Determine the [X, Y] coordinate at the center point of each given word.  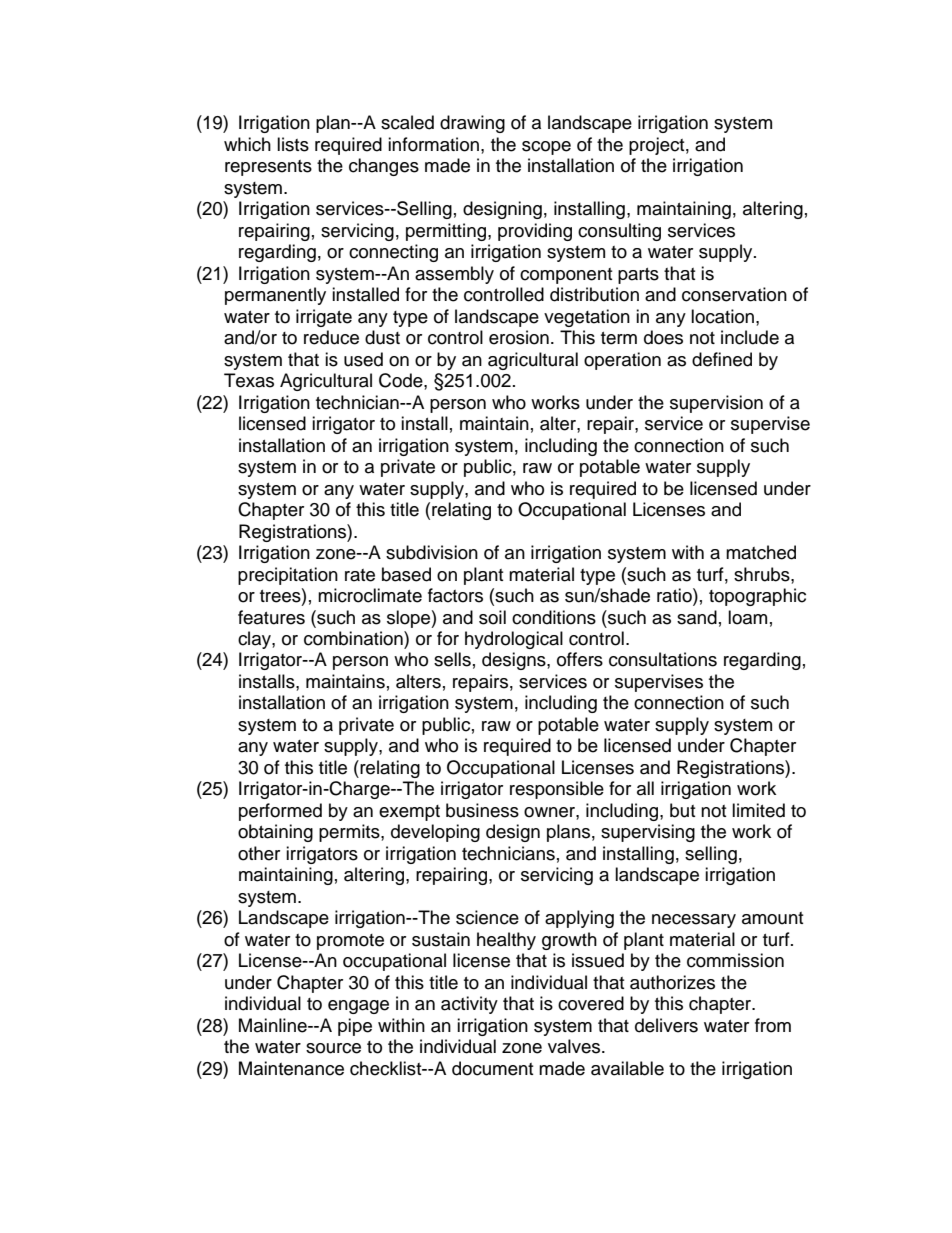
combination [354, 638]
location [724, 316]
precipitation [288, 576]
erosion [519, 337]
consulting [619, 232]
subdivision [432, 552]
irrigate [324, 318]
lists [293, 144]
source [333, 1048]
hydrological [514, 640]
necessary [694, 921]
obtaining [275, 833]
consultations [663, 659]
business [482, 810]
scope [546, 148]
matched [761, 552]
